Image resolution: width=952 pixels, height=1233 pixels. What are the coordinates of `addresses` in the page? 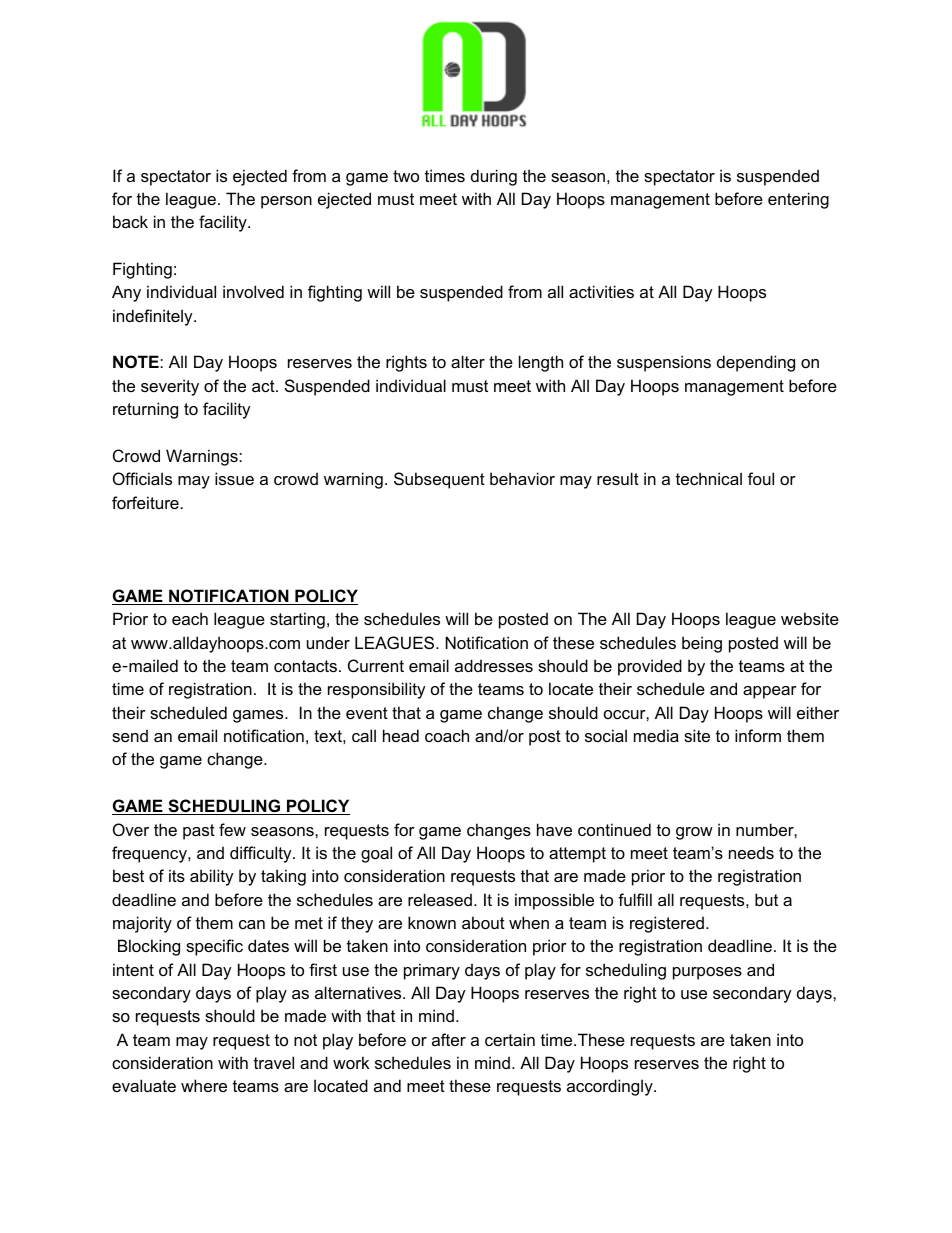 It's located at (494, 665).
